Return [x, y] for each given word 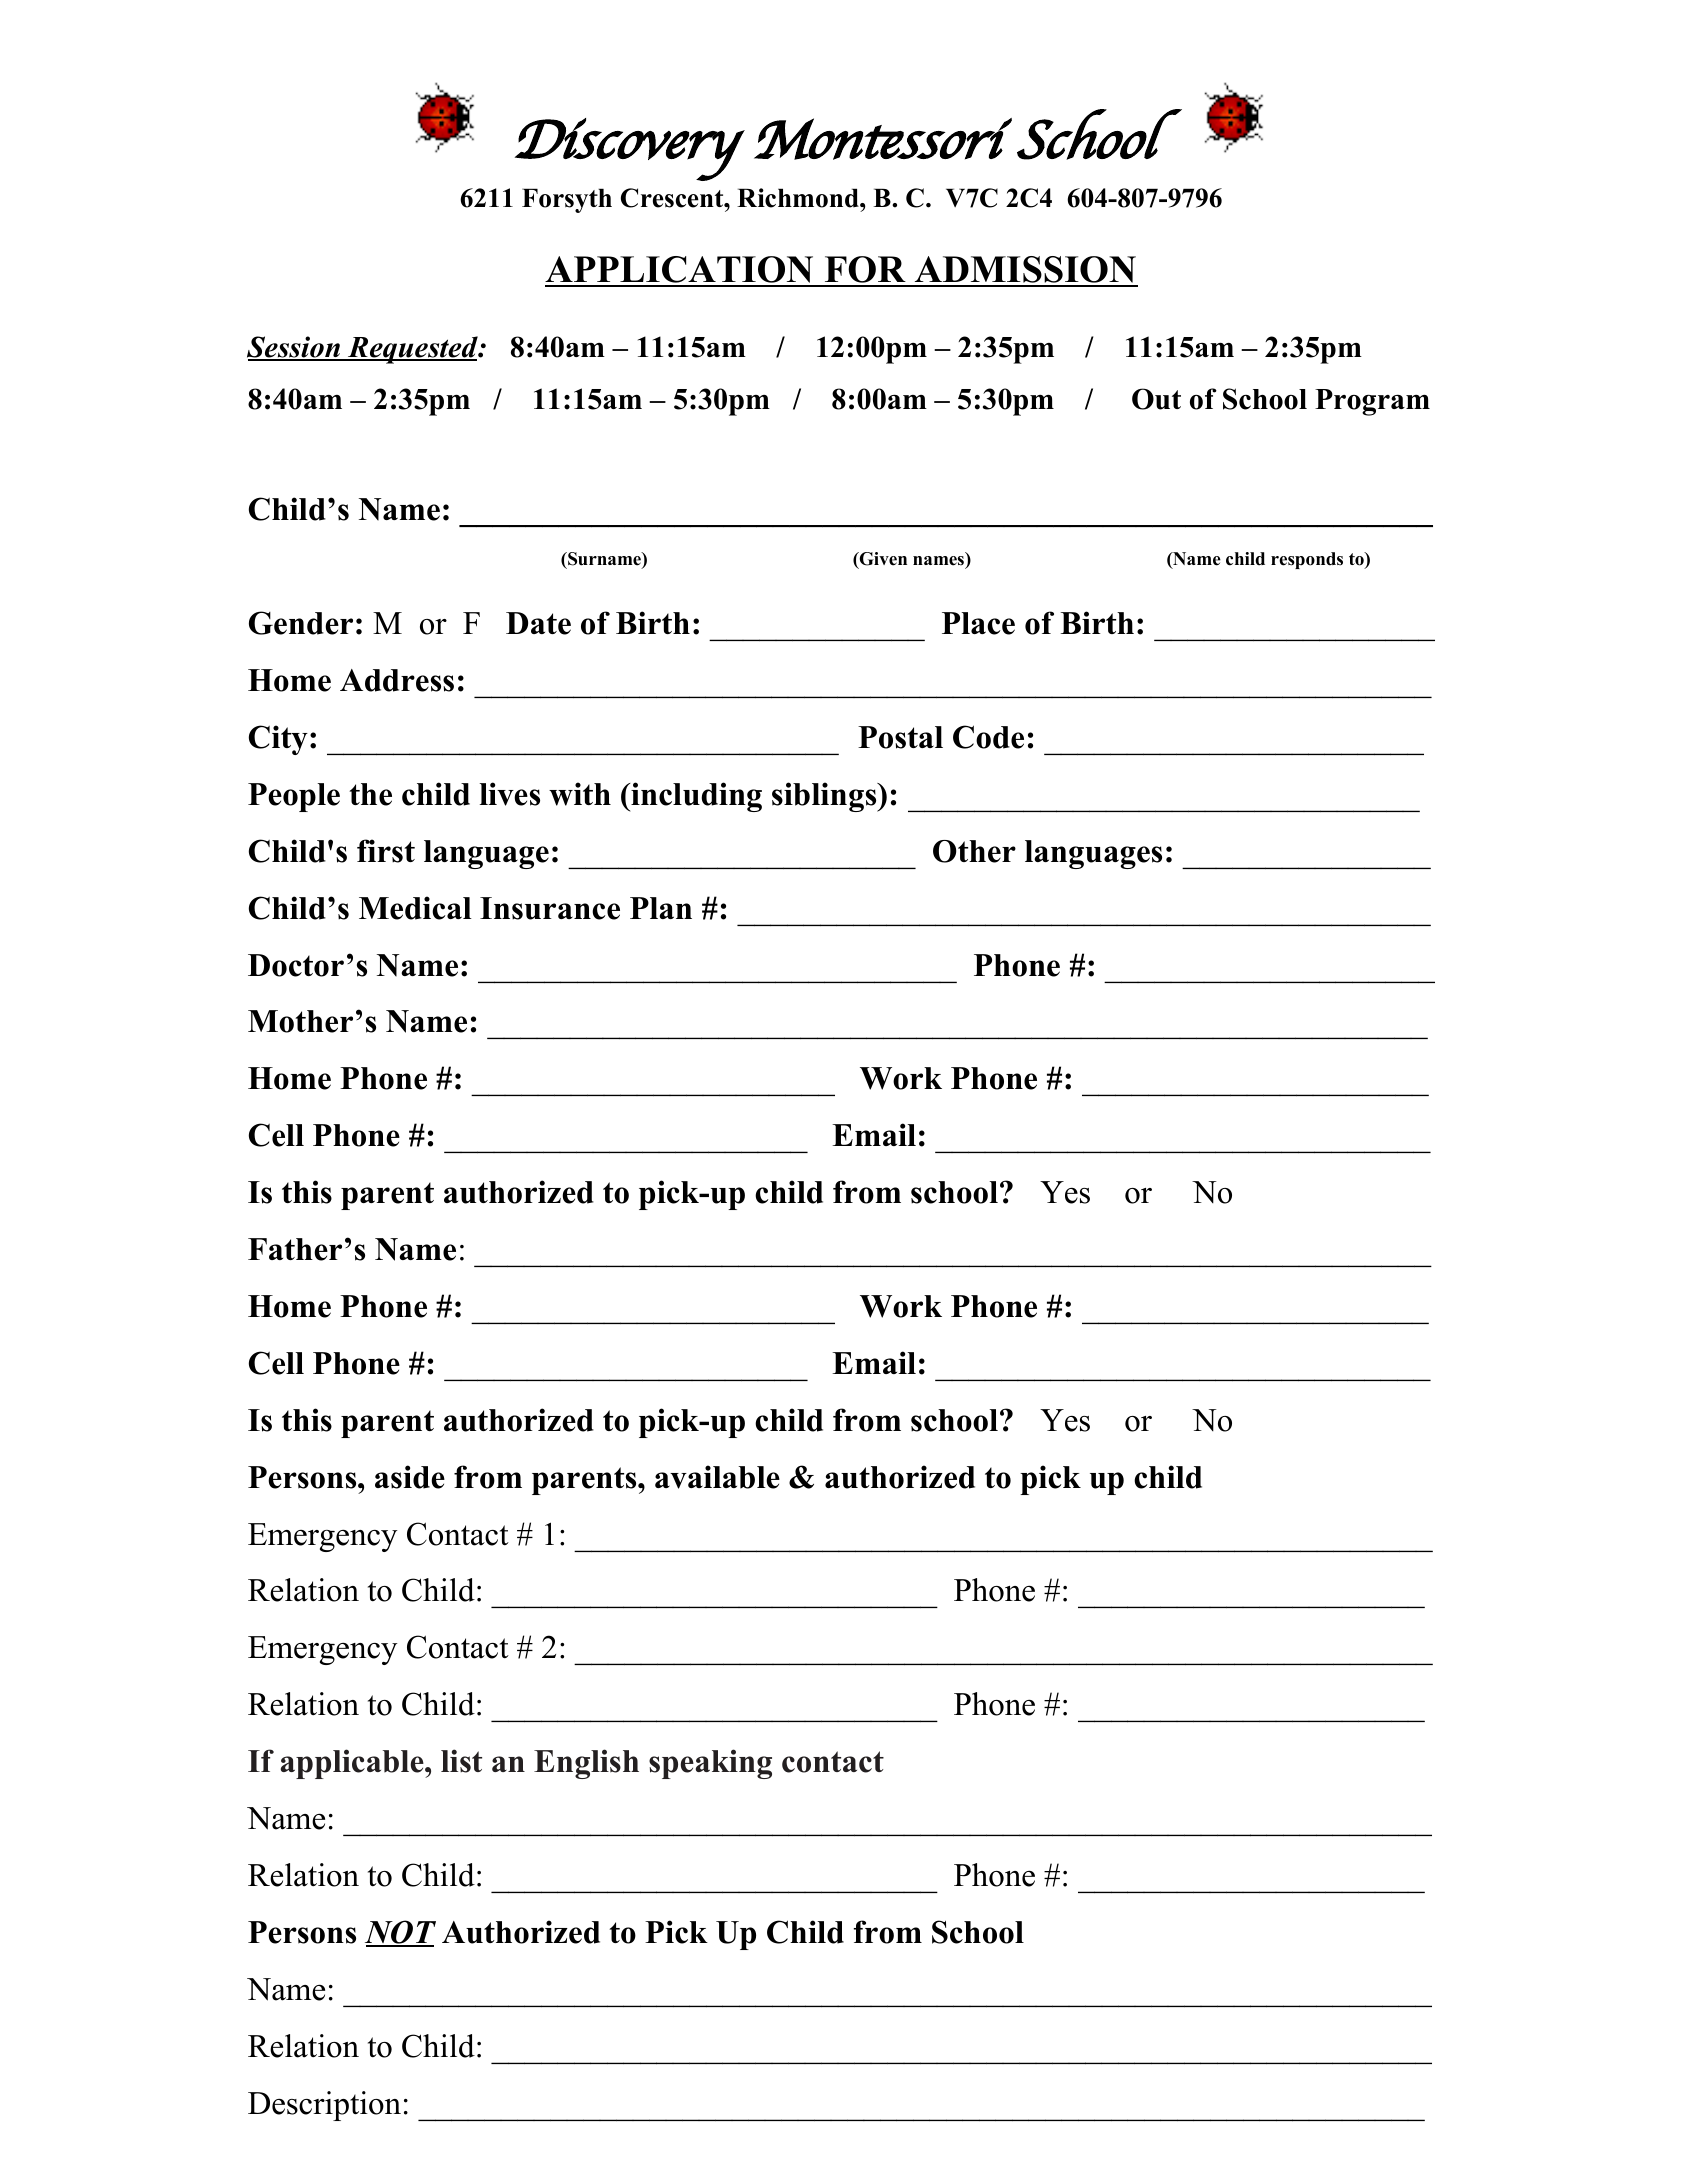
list [461, 1761]
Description [324, 2106]
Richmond [799, 198]
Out [1156, 399]
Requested [413, 350]
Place [978, 623]
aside [410, 1477]
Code [988, 737]
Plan [661, 908]
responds [1307, 560]
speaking [710, 1764]
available [717, 1477]
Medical [415, 908]
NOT [400, 1933]
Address [397, 680]
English [586, 1764]
